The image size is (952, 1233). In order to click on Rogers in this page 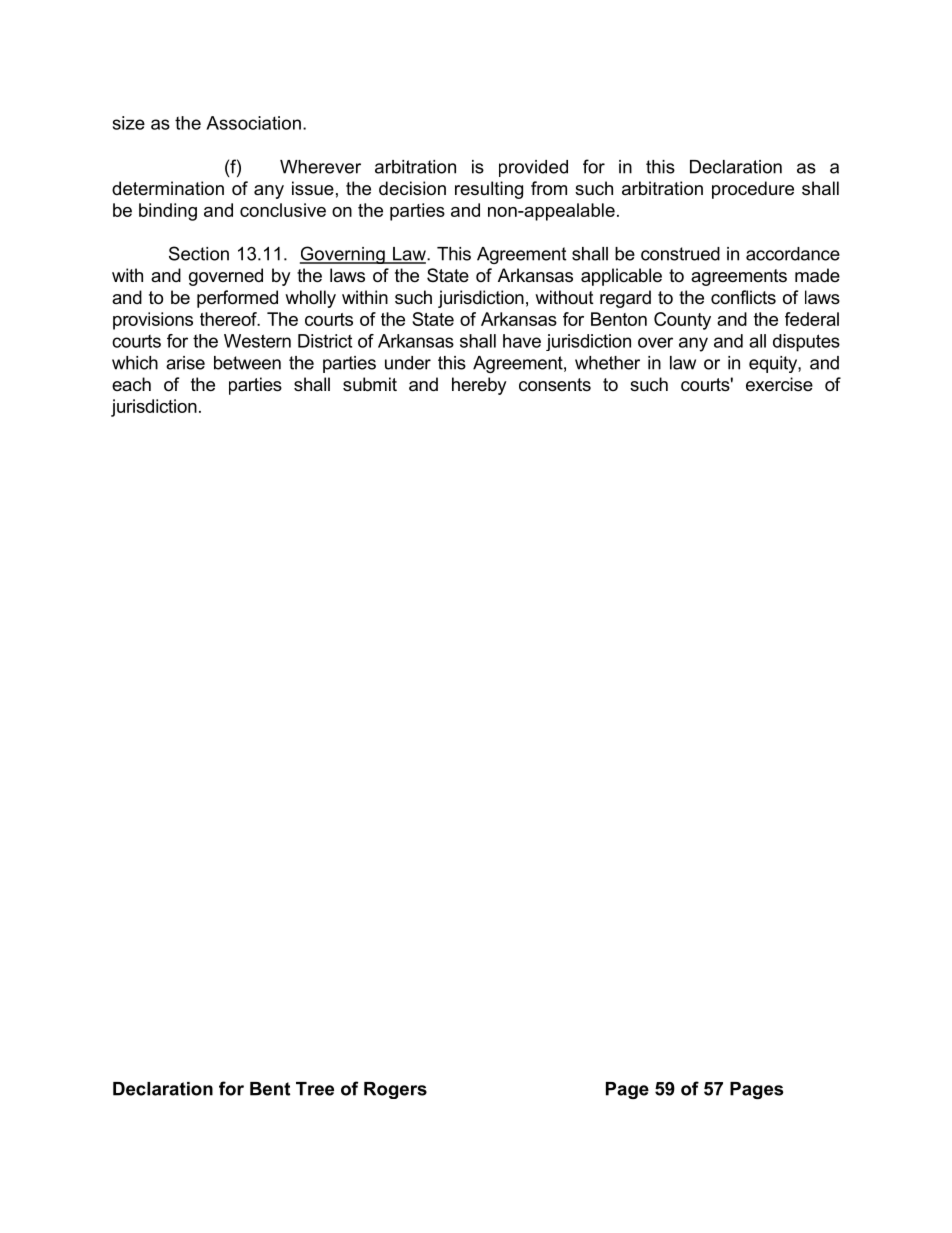, I will do `click(395, 1090)`.
